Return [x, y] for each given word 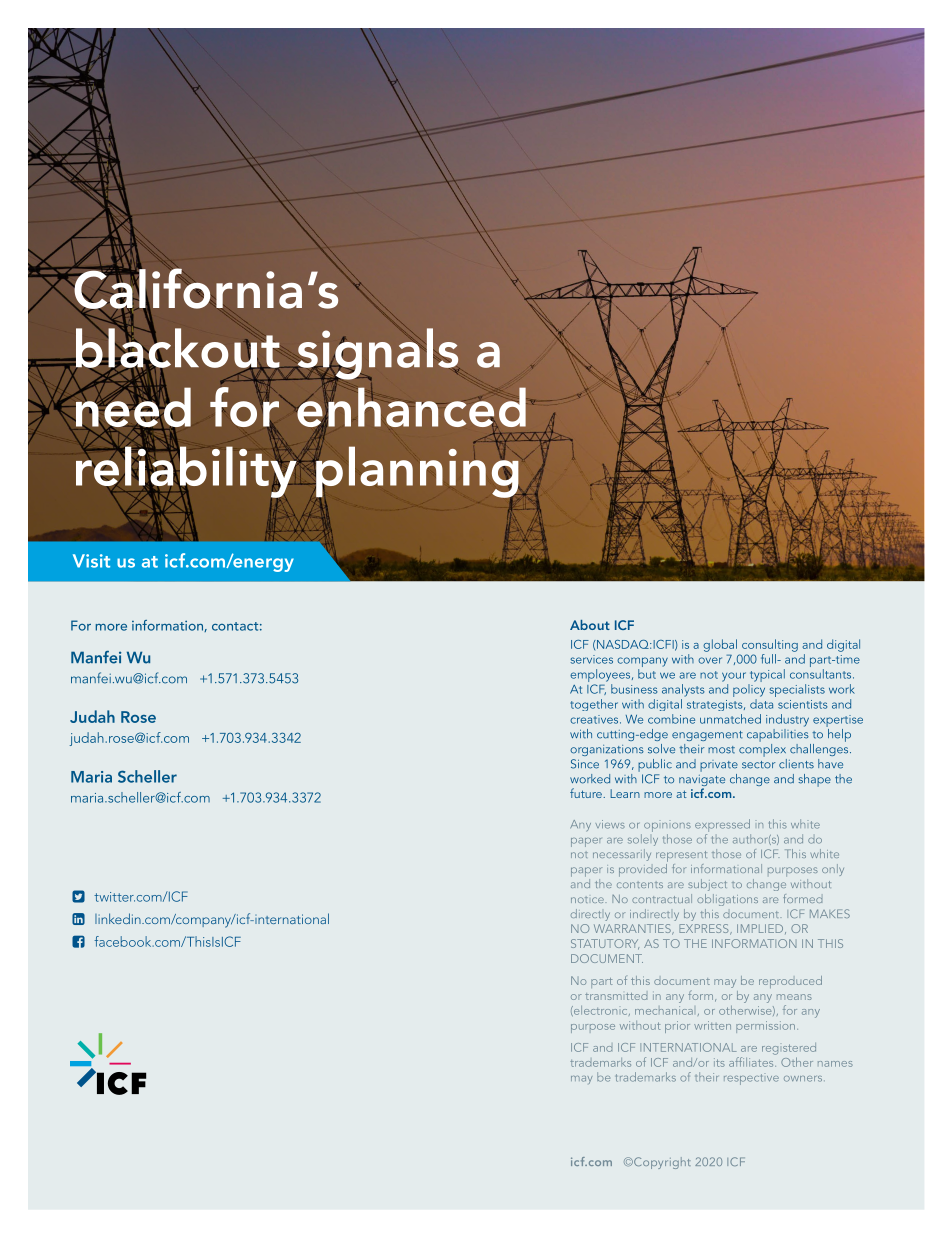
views [610, 824]
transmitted [616, 996]
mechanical [664, 1010]
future [587, 793]
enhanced [410, 407]
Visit [91, 561]
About [590, 625]
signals [377, 355]
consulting [770, 645]
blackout [178, 348]
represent [681, 856]
